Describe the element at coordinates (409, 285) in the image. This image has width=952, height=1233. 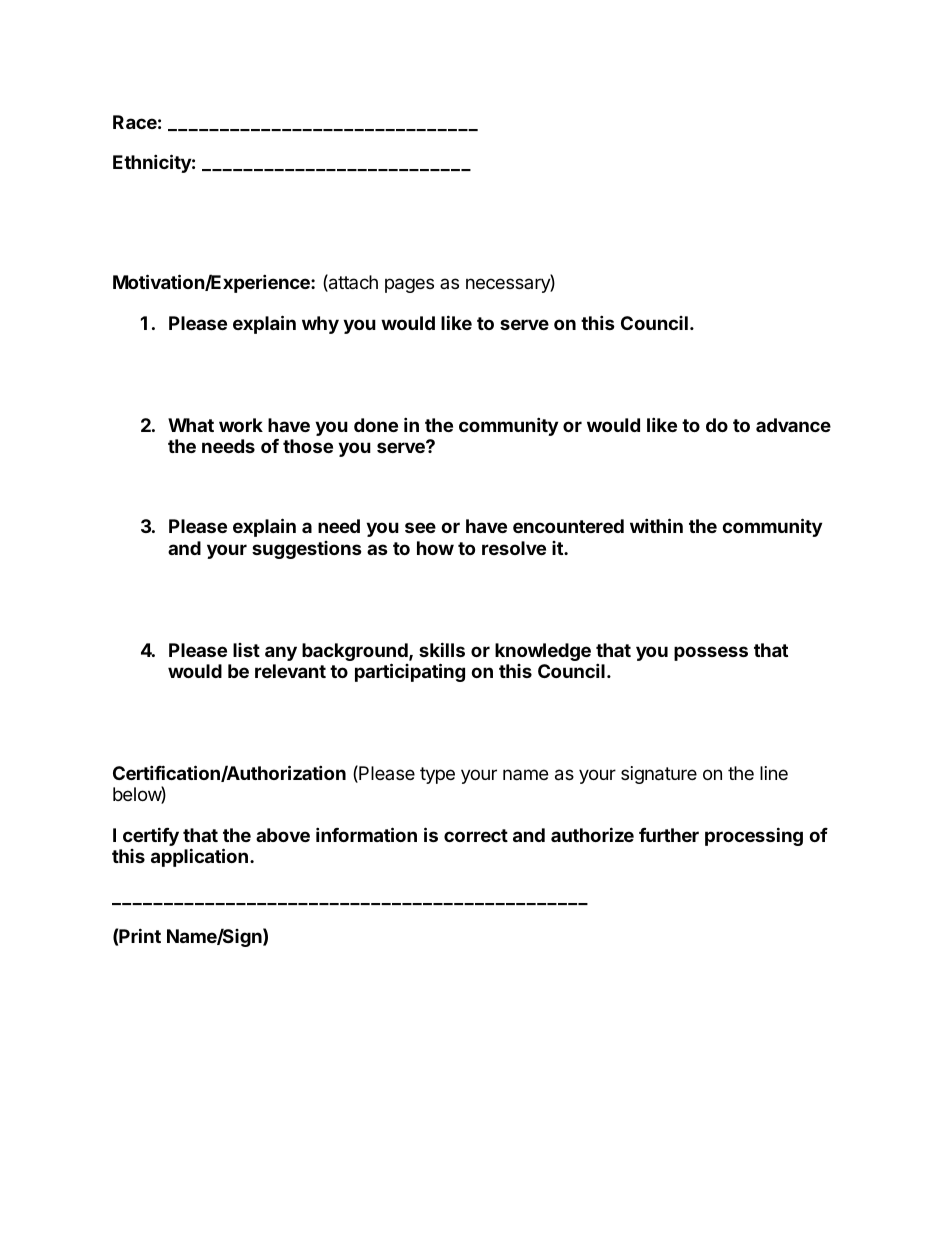
I see `pages` at that location.
